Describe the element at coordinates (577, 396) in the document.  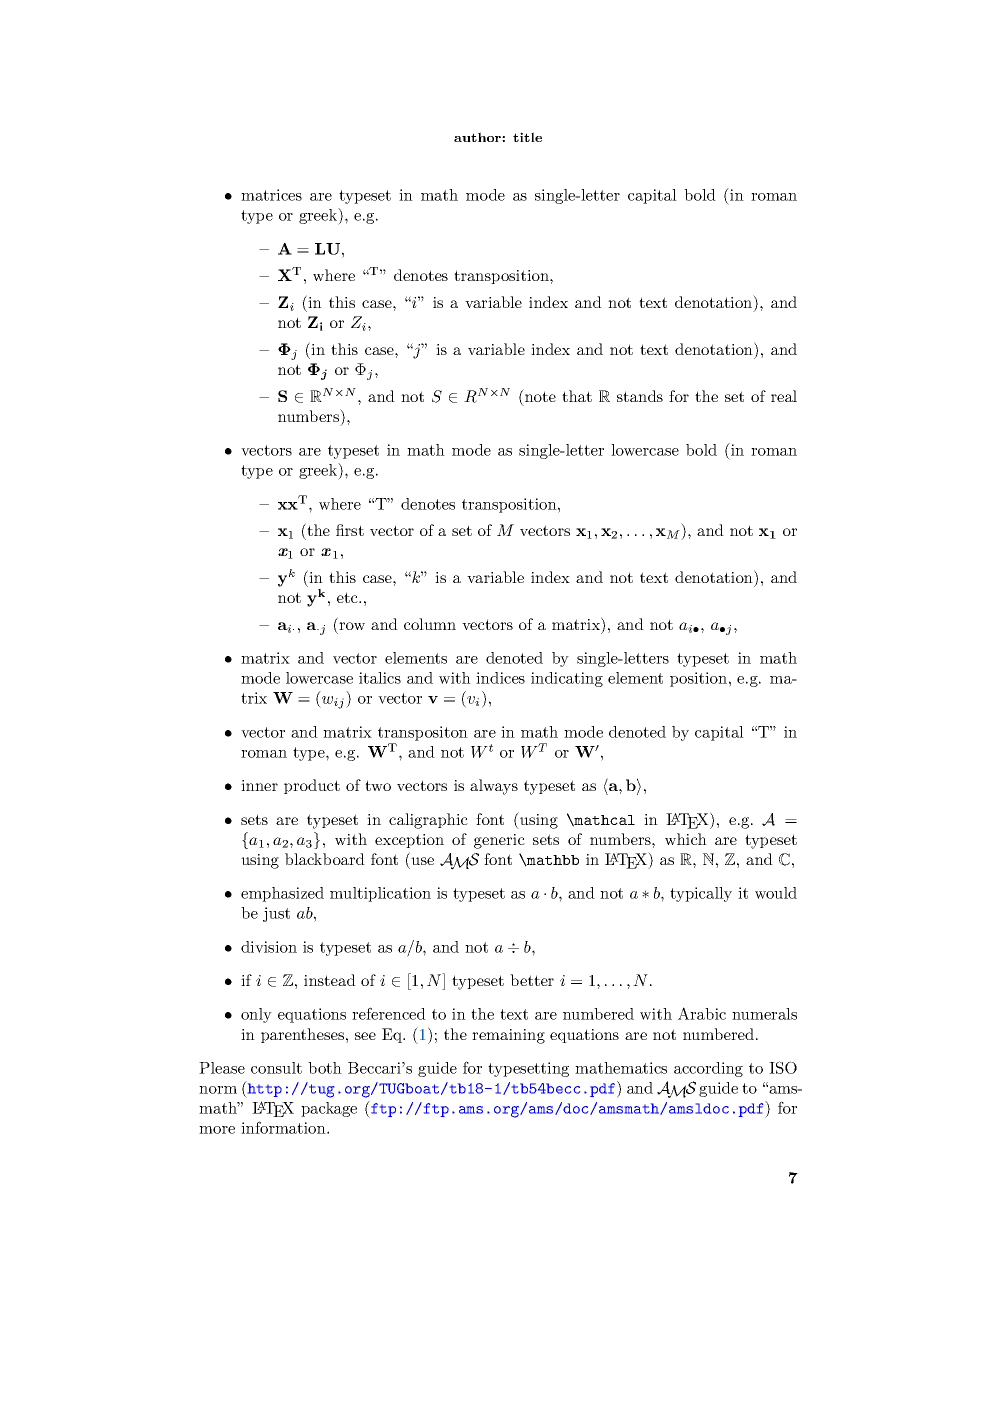
I see `that` at that location.
